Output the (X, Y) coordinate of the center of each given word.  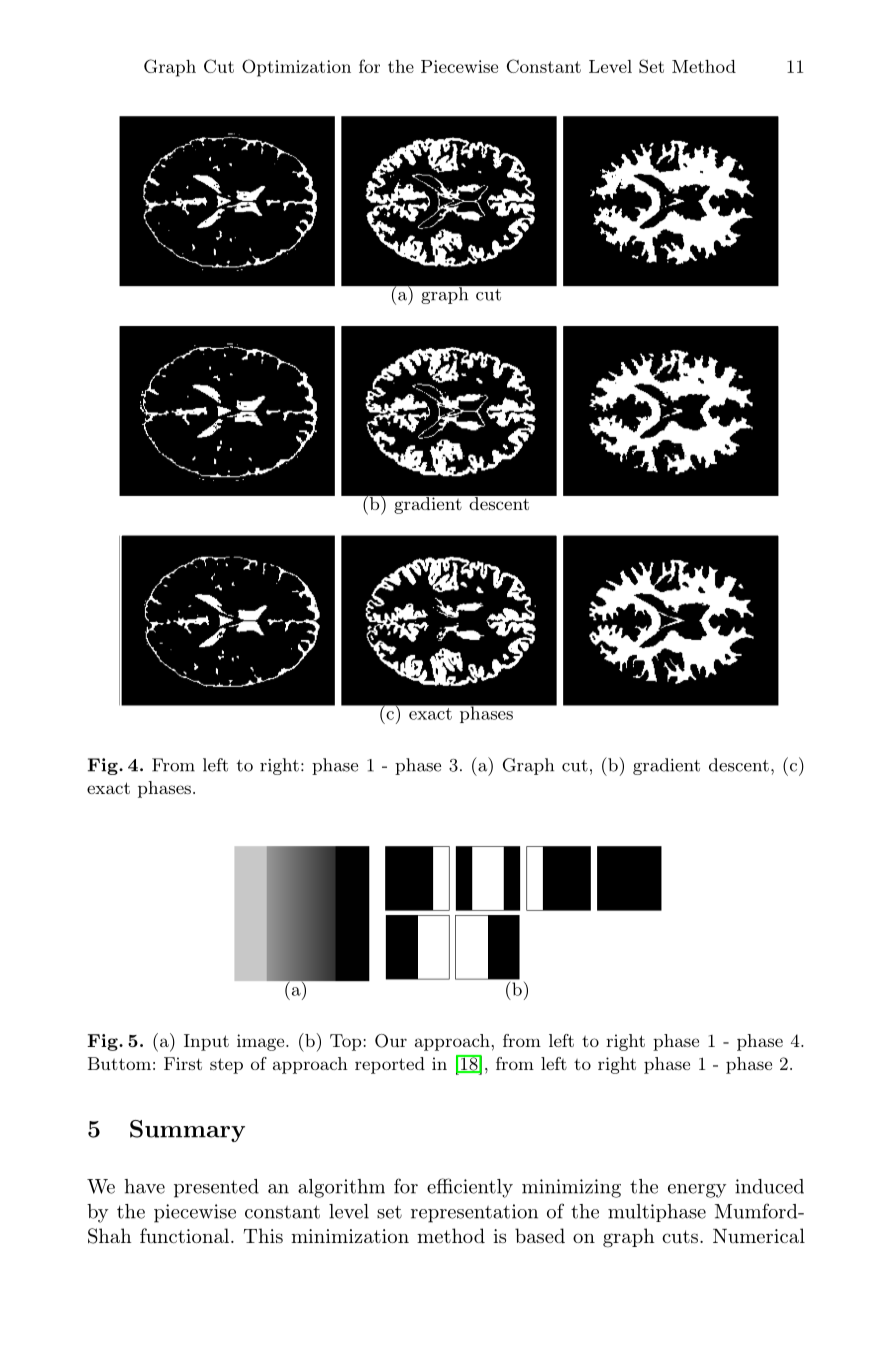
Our (391, 1041)
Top (345, 1042)
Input (206, 1042)
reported (390, 1065)
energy (697, 1191)
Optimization (296, 68)
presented (216, 1188)
